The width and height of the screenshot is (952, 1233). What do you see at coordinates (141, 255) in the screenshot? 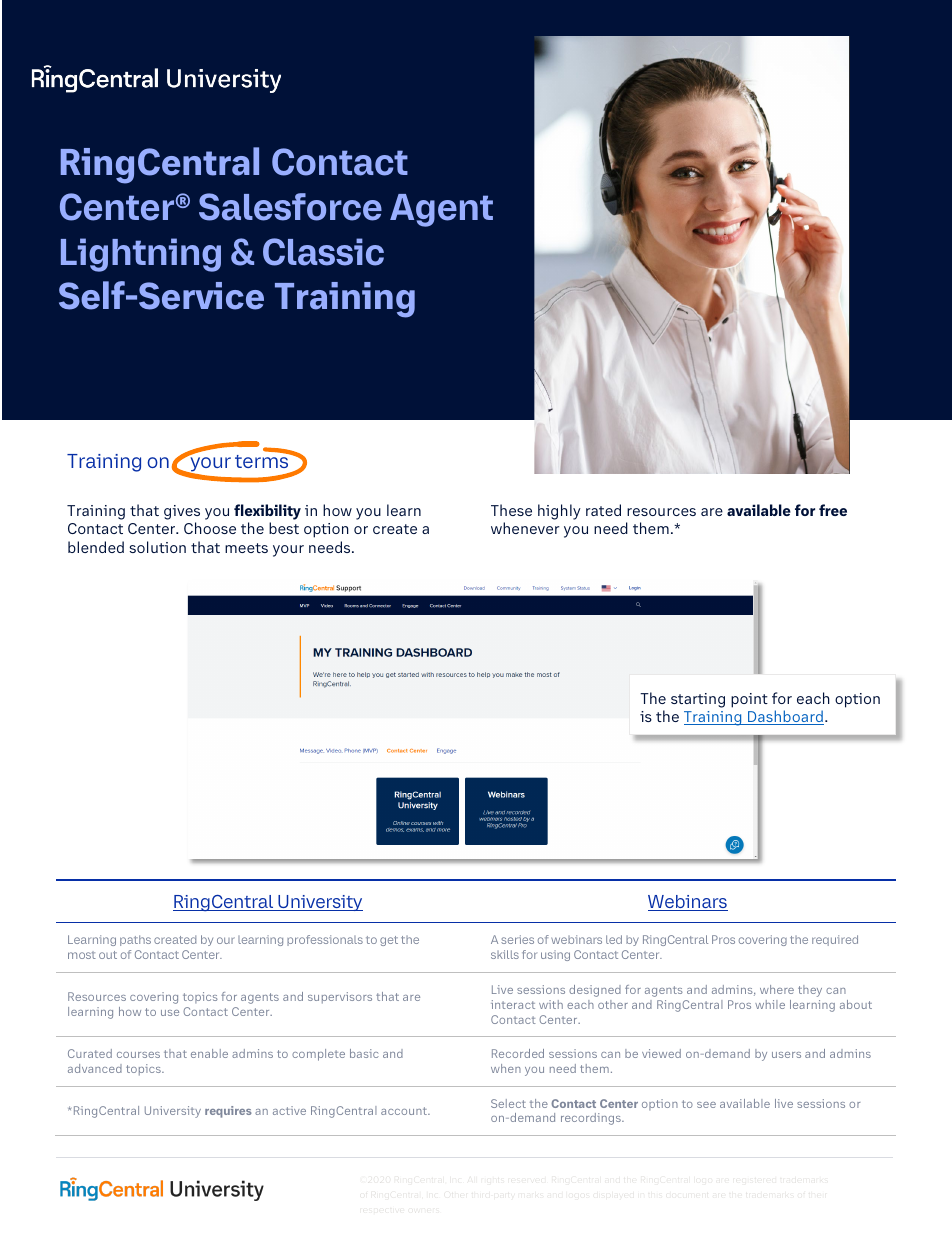
I see `Lightning` at bounding box center [141, 255].
